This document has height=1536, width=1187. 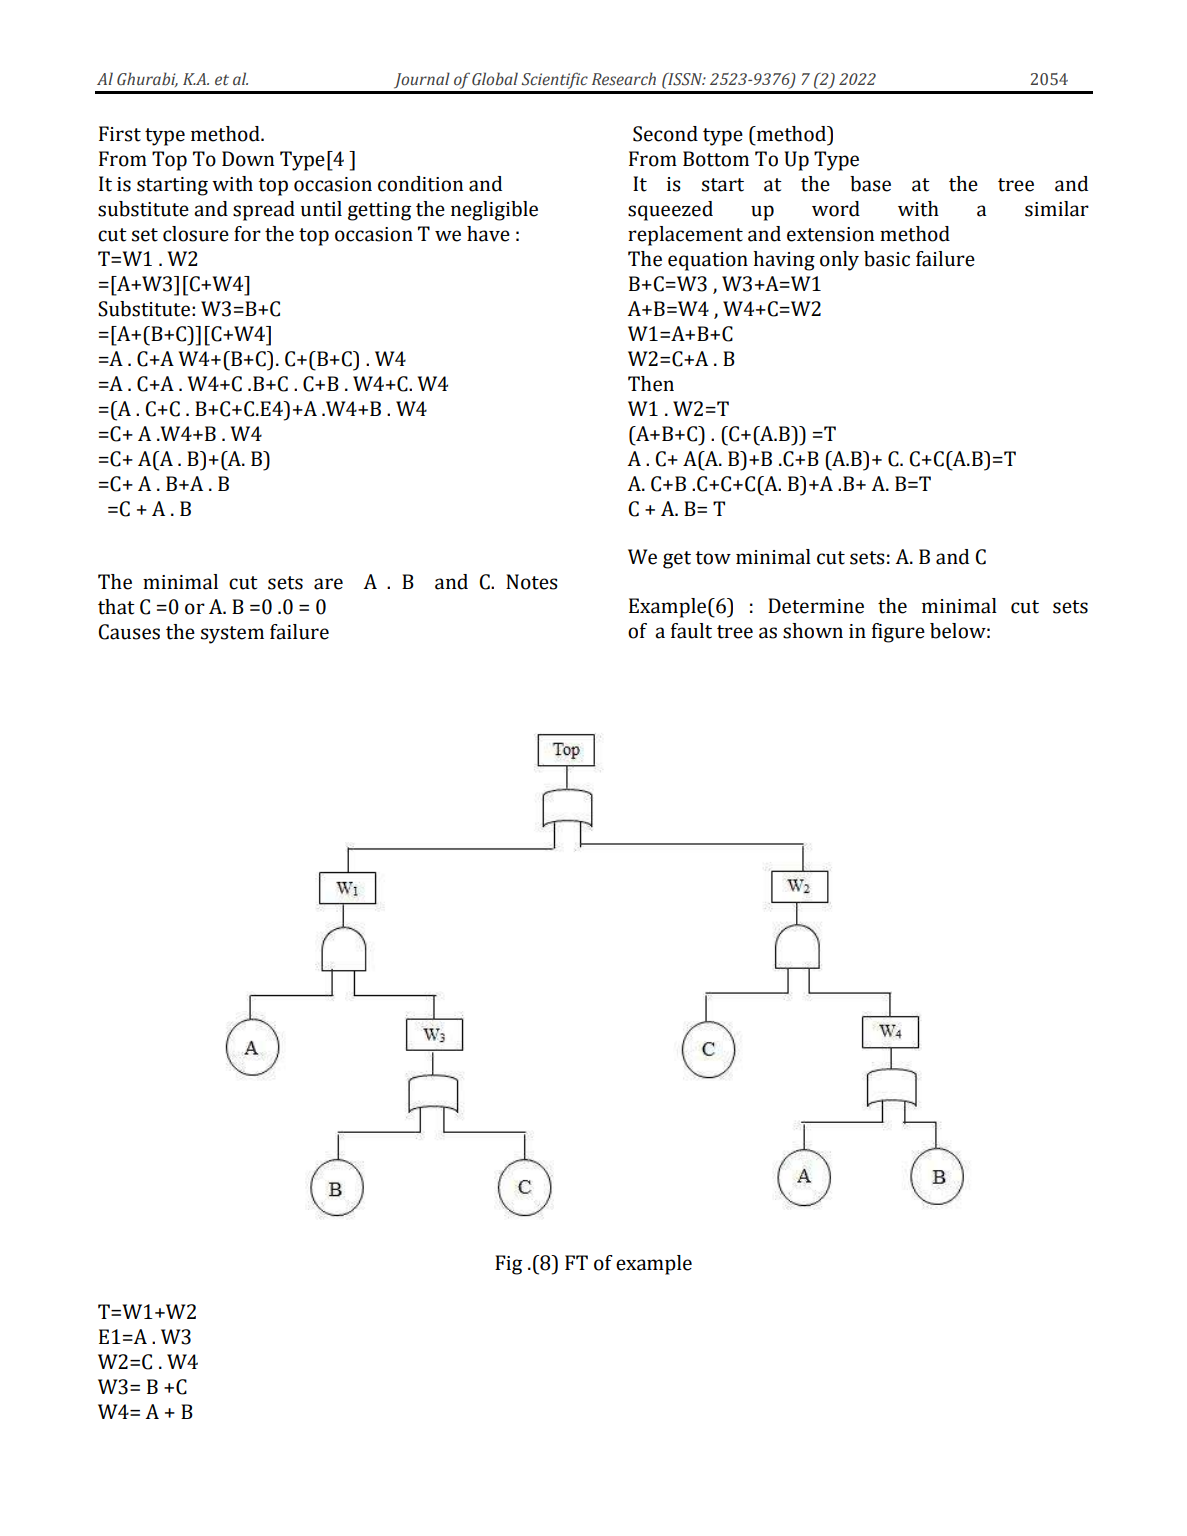 What do you see at coordinates (651, 384) in the document?
I see `Then` at bounding box center [651, 384].
